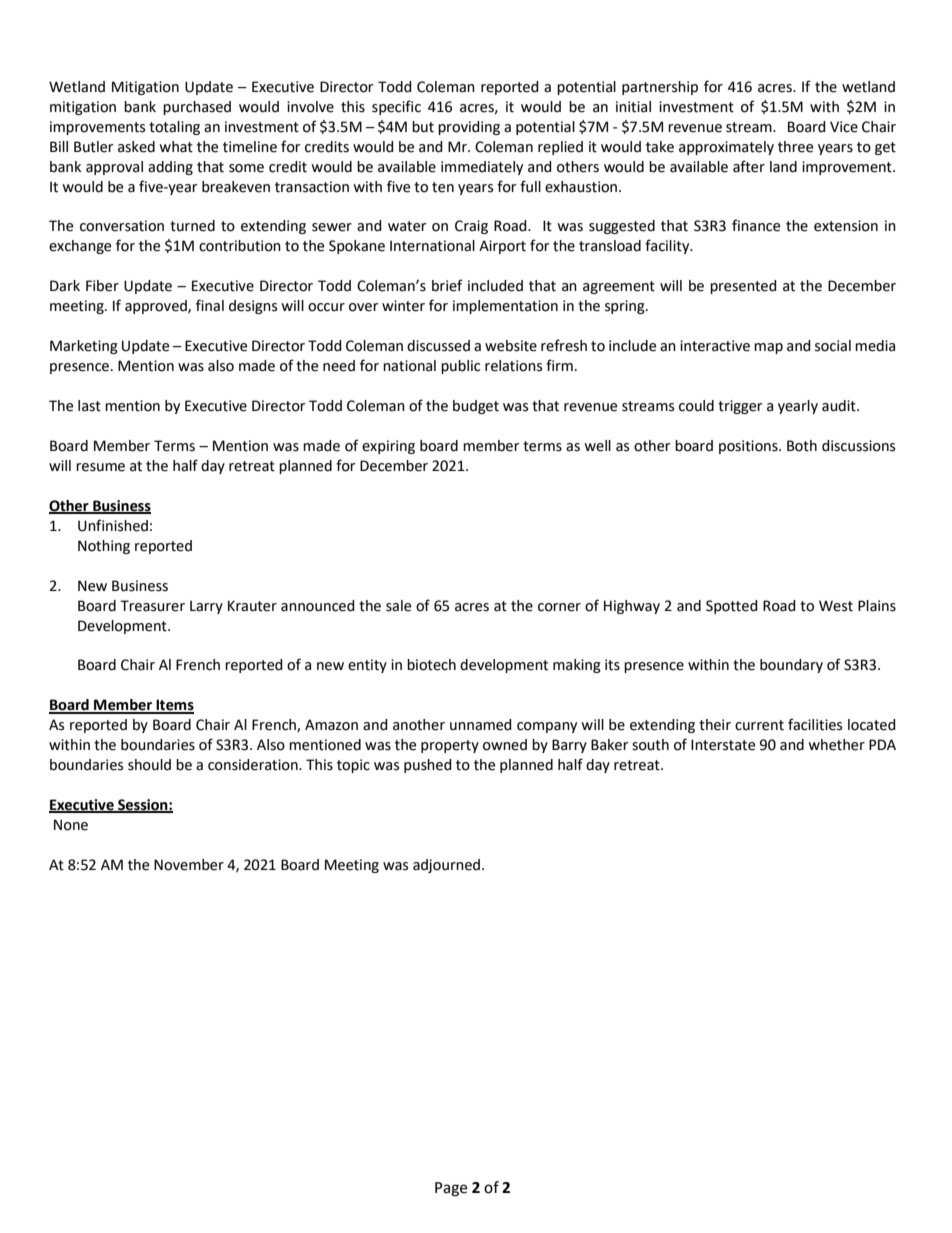 This image has height=1233, width=952. Describe the element at coordinates (189, 865) in the image. I see `November` at that location.
